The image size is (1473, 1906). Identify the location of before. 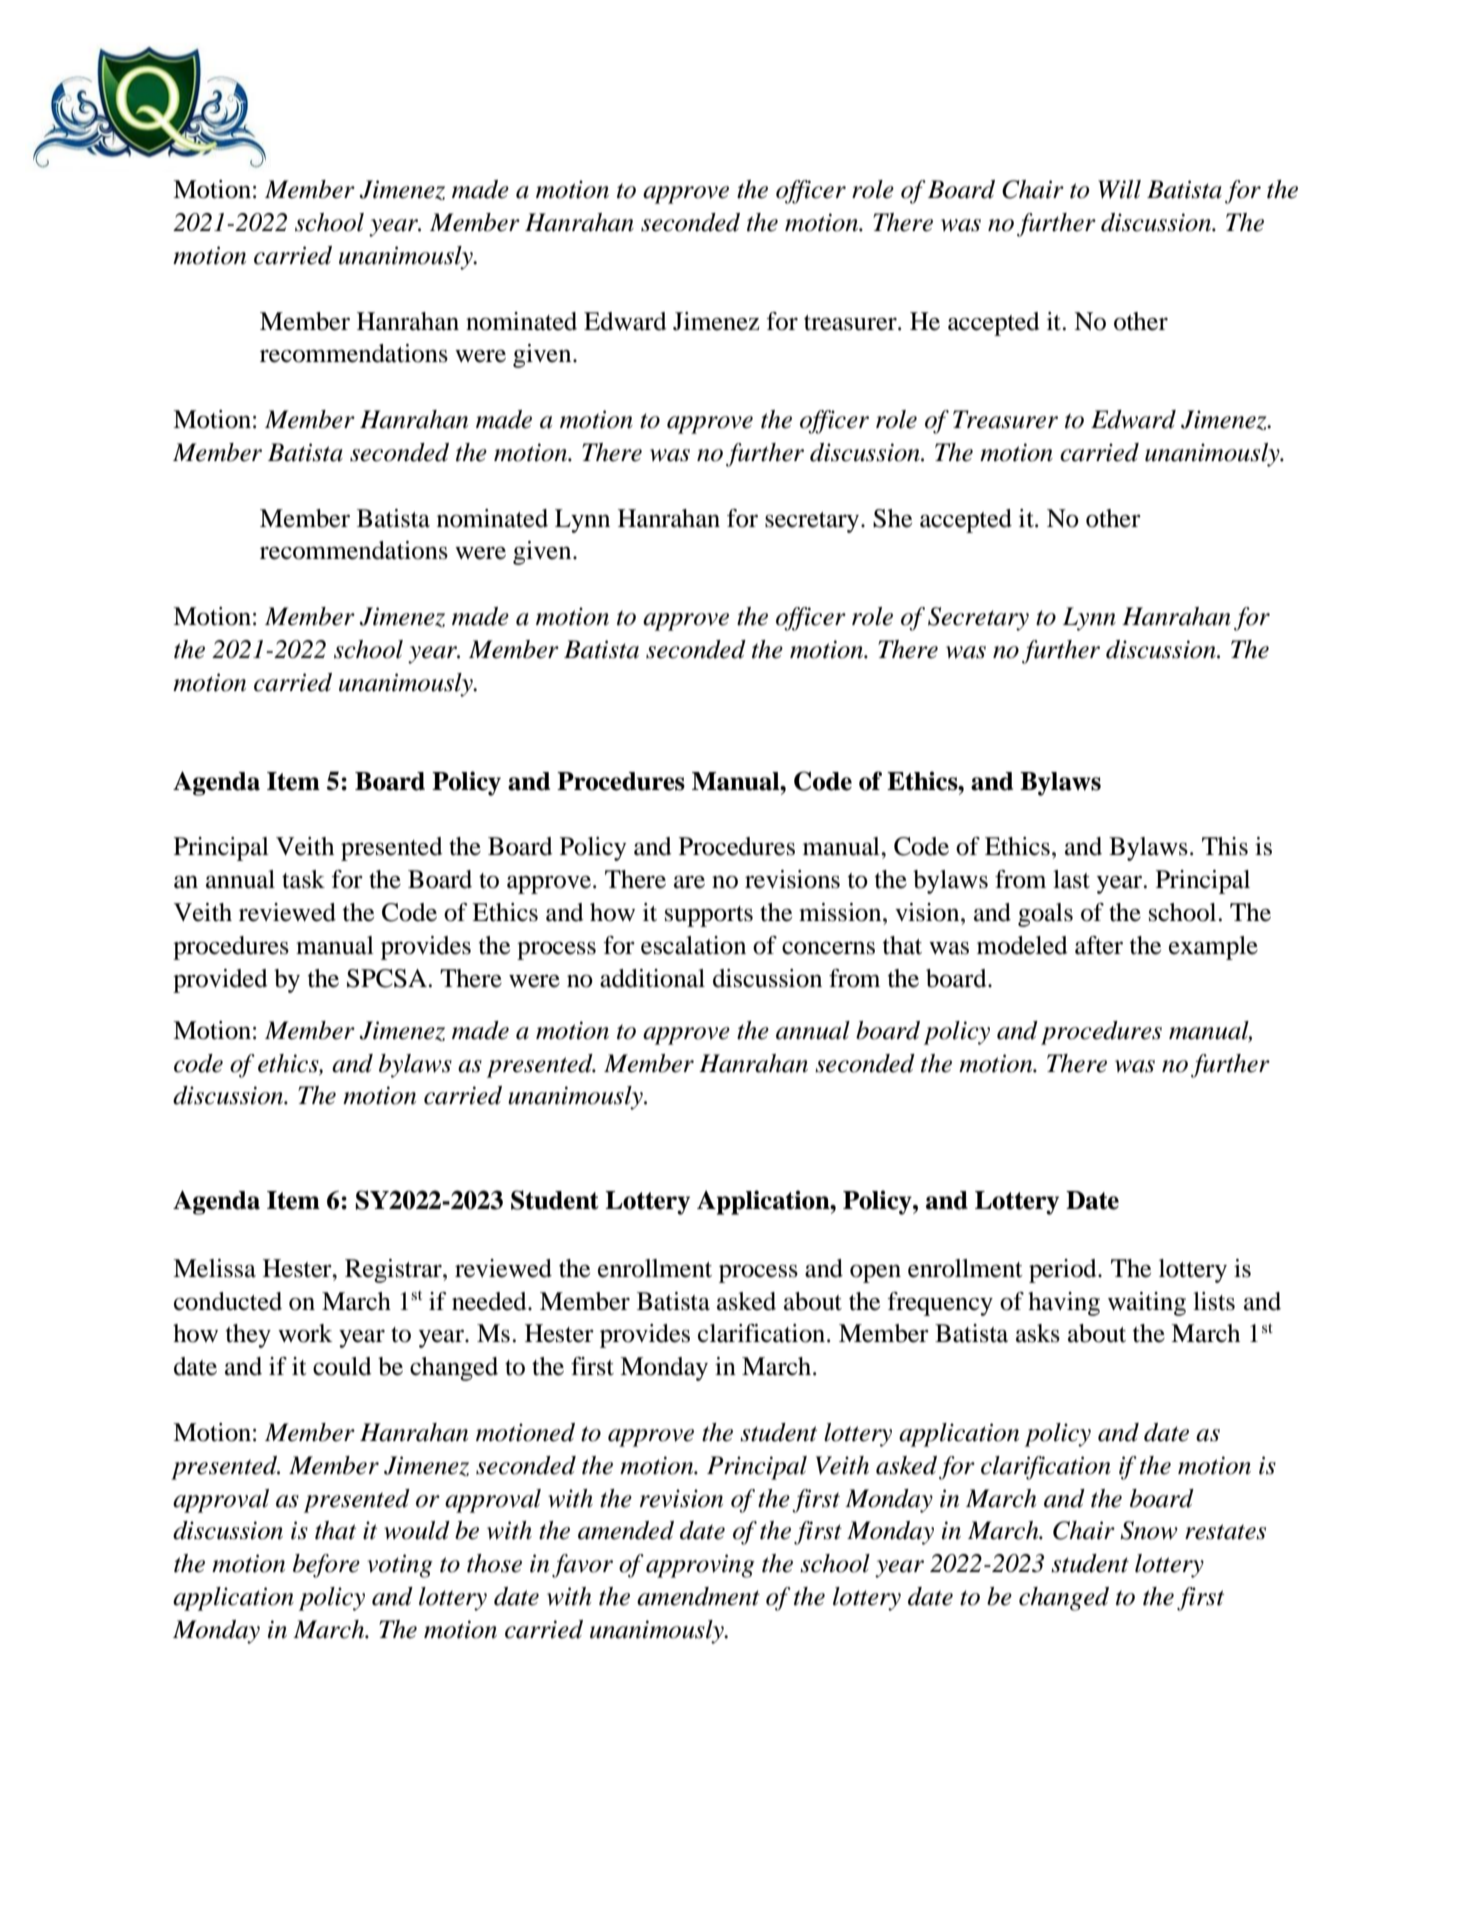
(326, 1566).
